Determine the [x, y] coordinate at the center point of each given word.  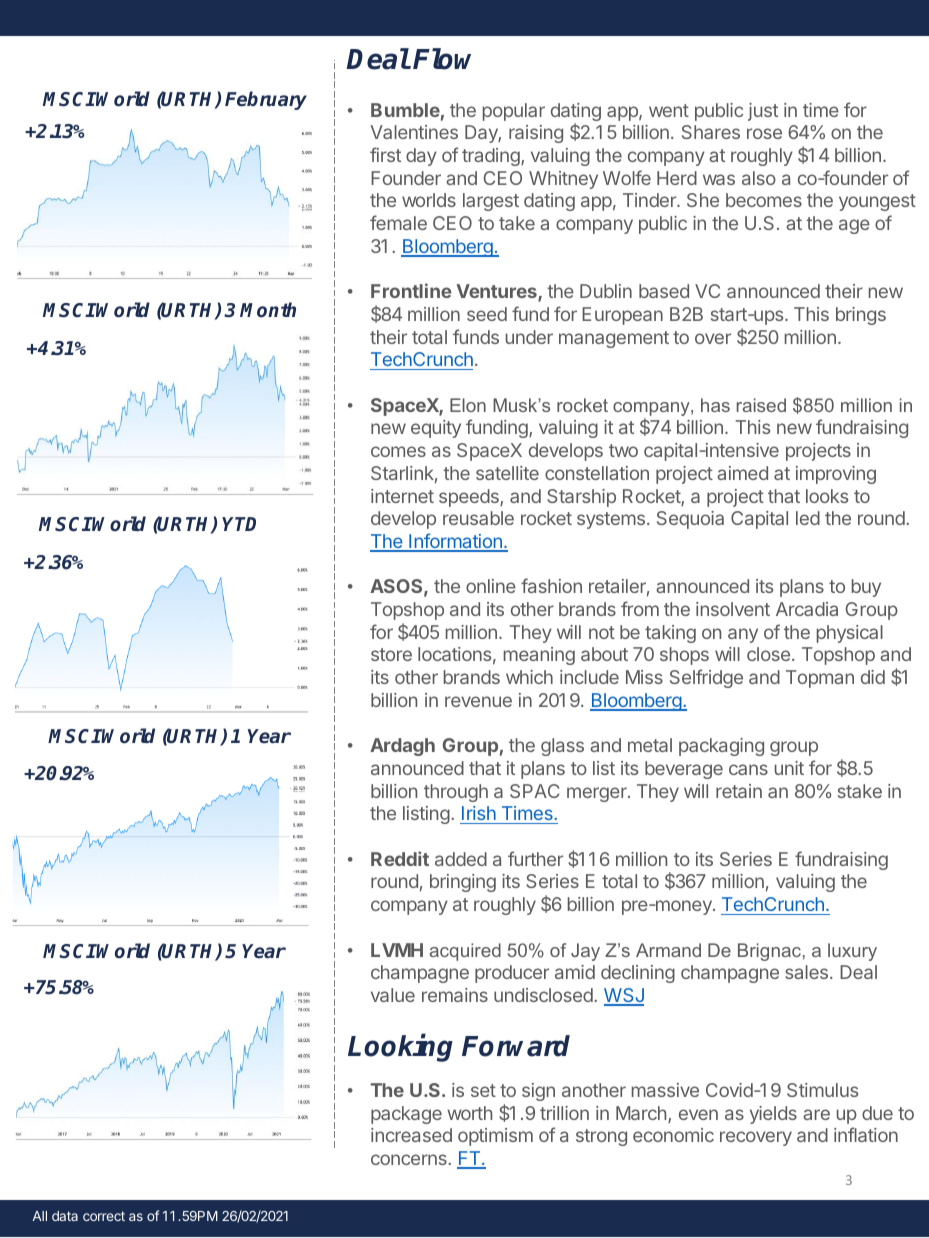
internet [402, 496]
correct [104, 1216]
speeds [470, 498]
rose [764, 133]
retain [739, 791]
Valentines [414, 132]
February [266, 100]
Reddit [400, 858]
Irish [479, 815]
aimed [742, 473]
